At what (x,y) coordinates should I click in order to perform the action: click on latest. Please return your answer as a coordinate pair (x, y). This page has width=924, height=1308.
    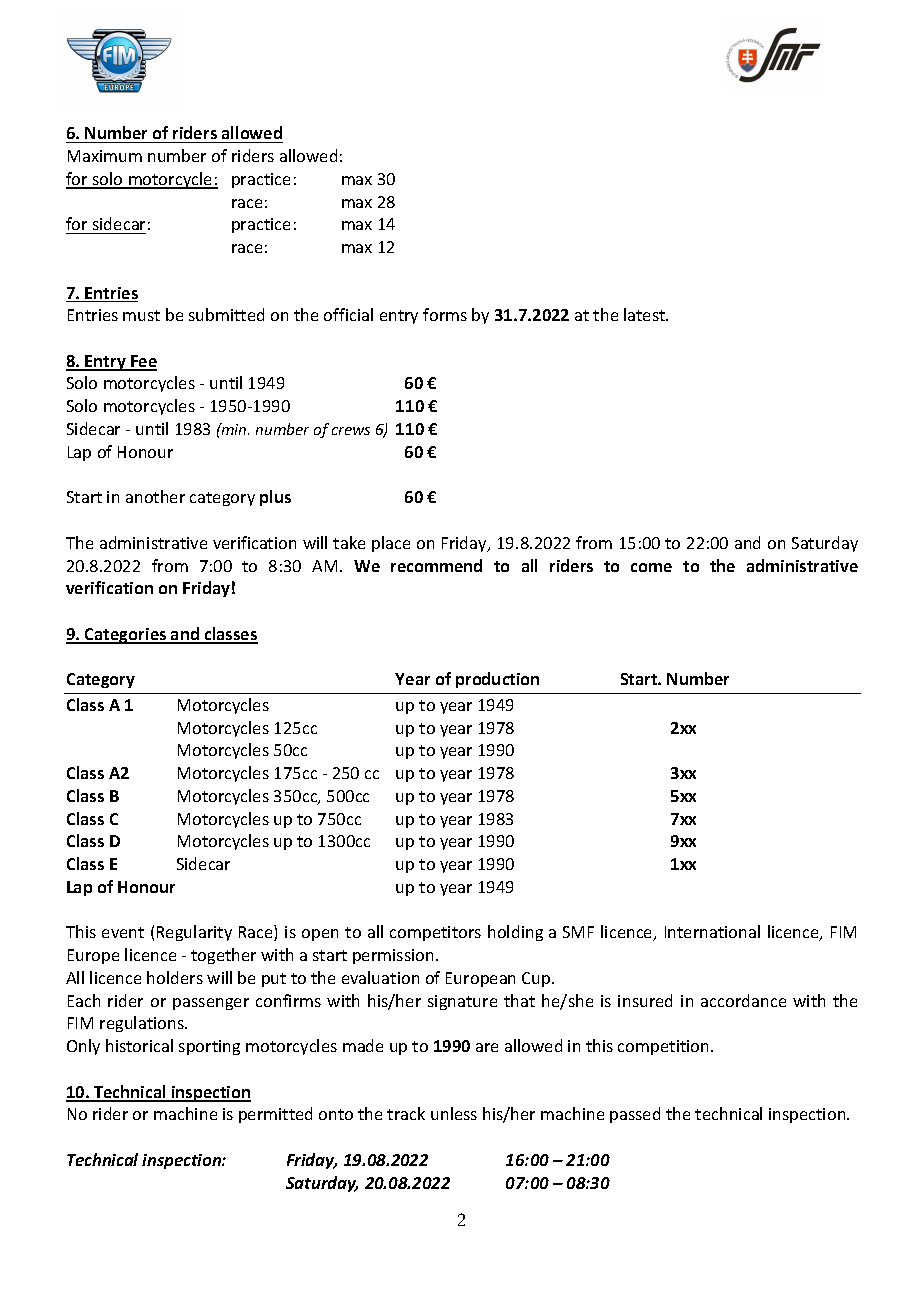
    Looking at the image, I should click on (646, 314).
